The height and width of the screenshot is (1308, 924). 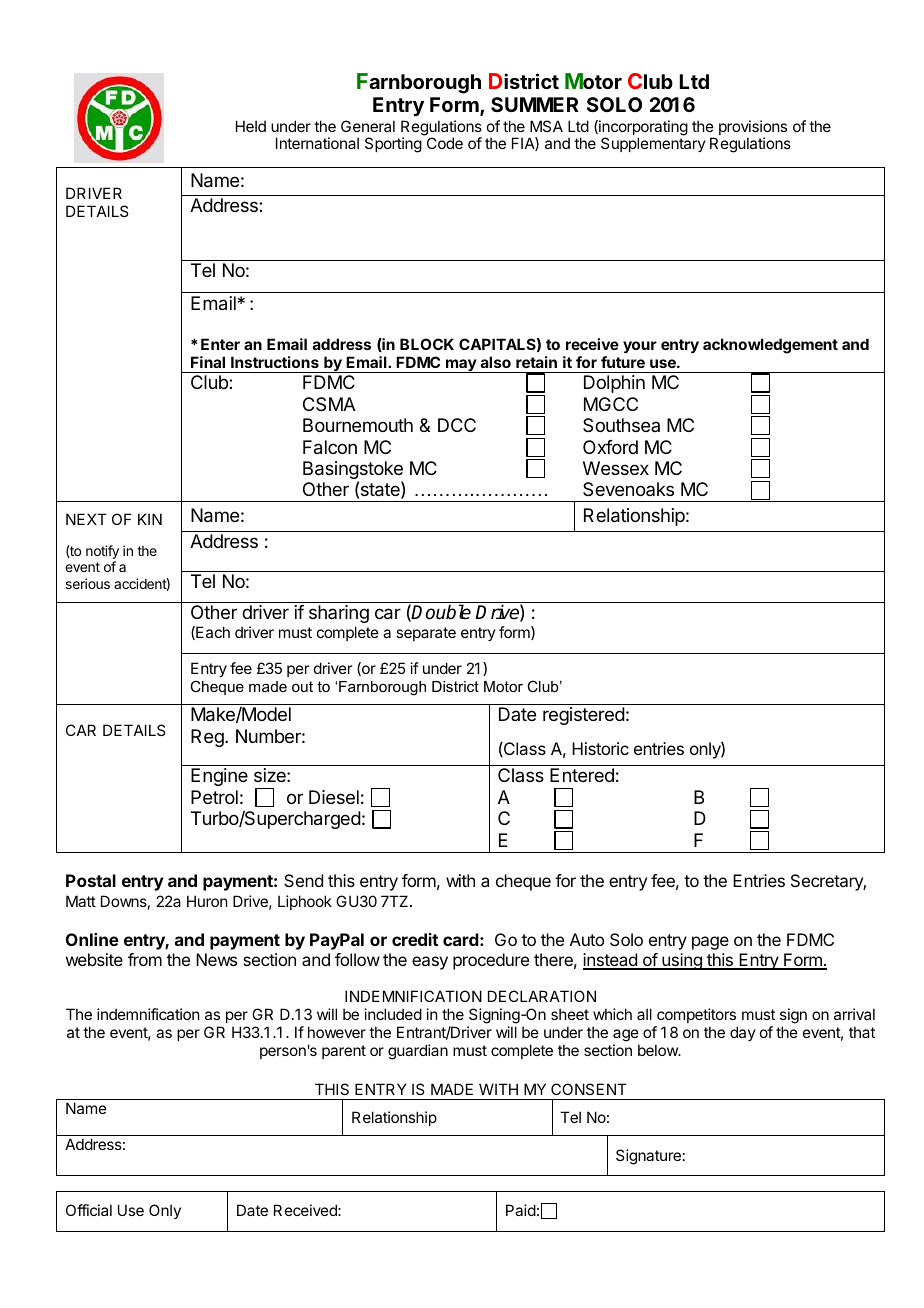 I want to click on acknowledgement, so click(x=770, y=346).
